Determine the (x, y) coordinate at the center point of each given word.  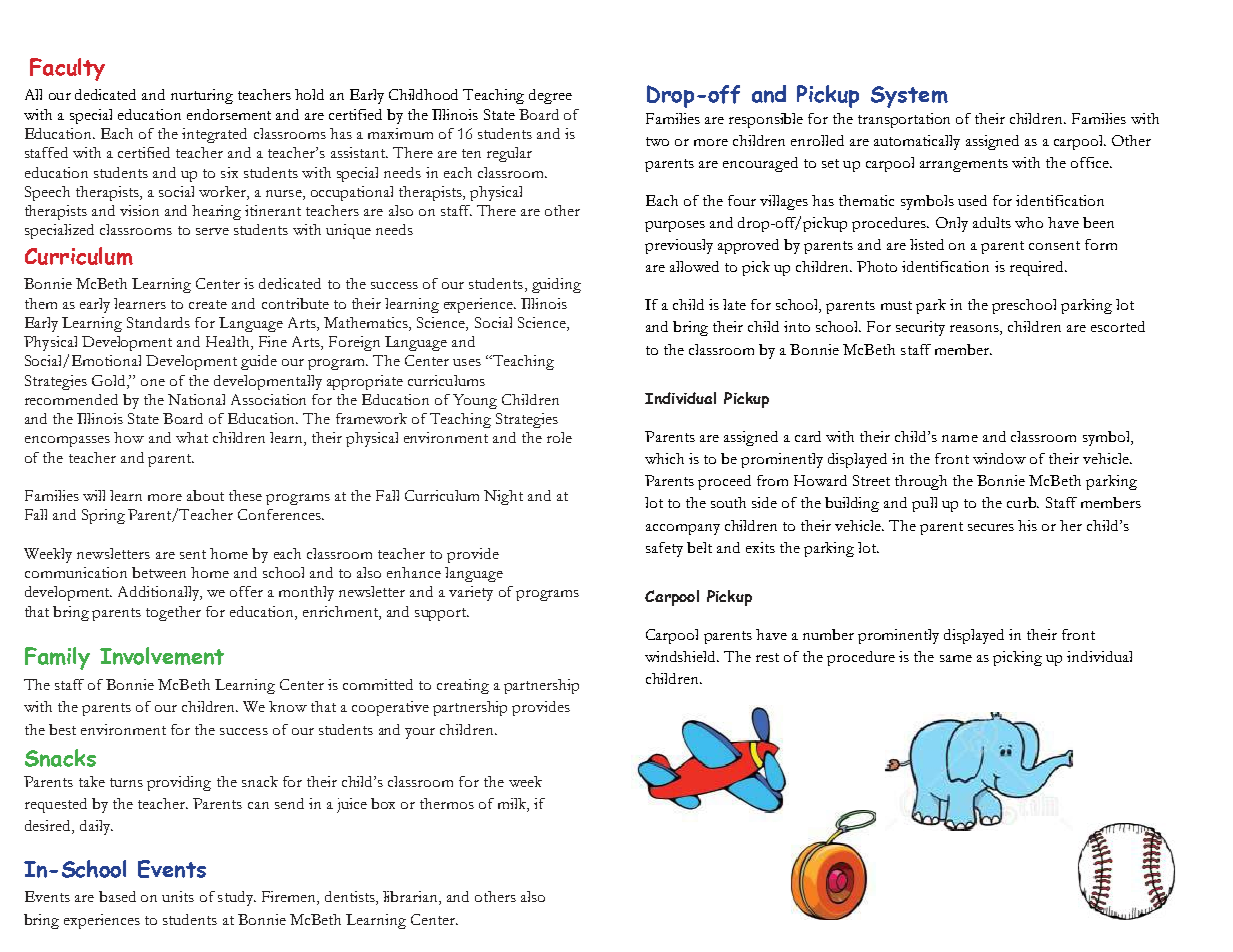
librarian (411, 898)
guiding (556, 285)
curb (1022, 502)
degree (550, 96)
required (1038, 268)
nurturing (202, 96)
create (208, 304)
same (956, 658)
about (205, 495)
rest (767, 657)
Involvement (162, 656)
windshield (682, 656)
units (178, 896)
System (909, 97)
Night (503, 497)
